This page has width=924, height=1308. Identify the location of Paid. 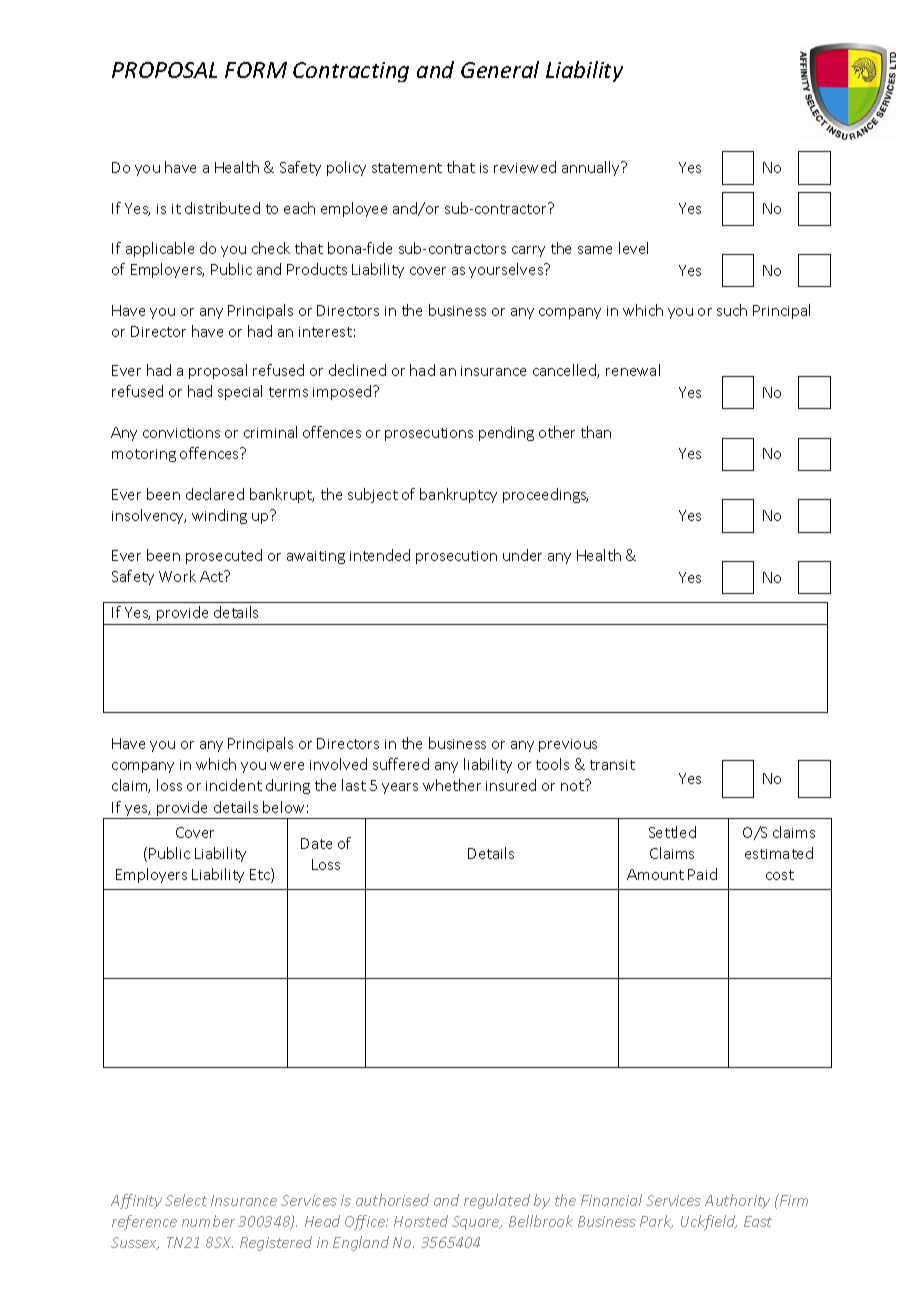
(702, 874).
